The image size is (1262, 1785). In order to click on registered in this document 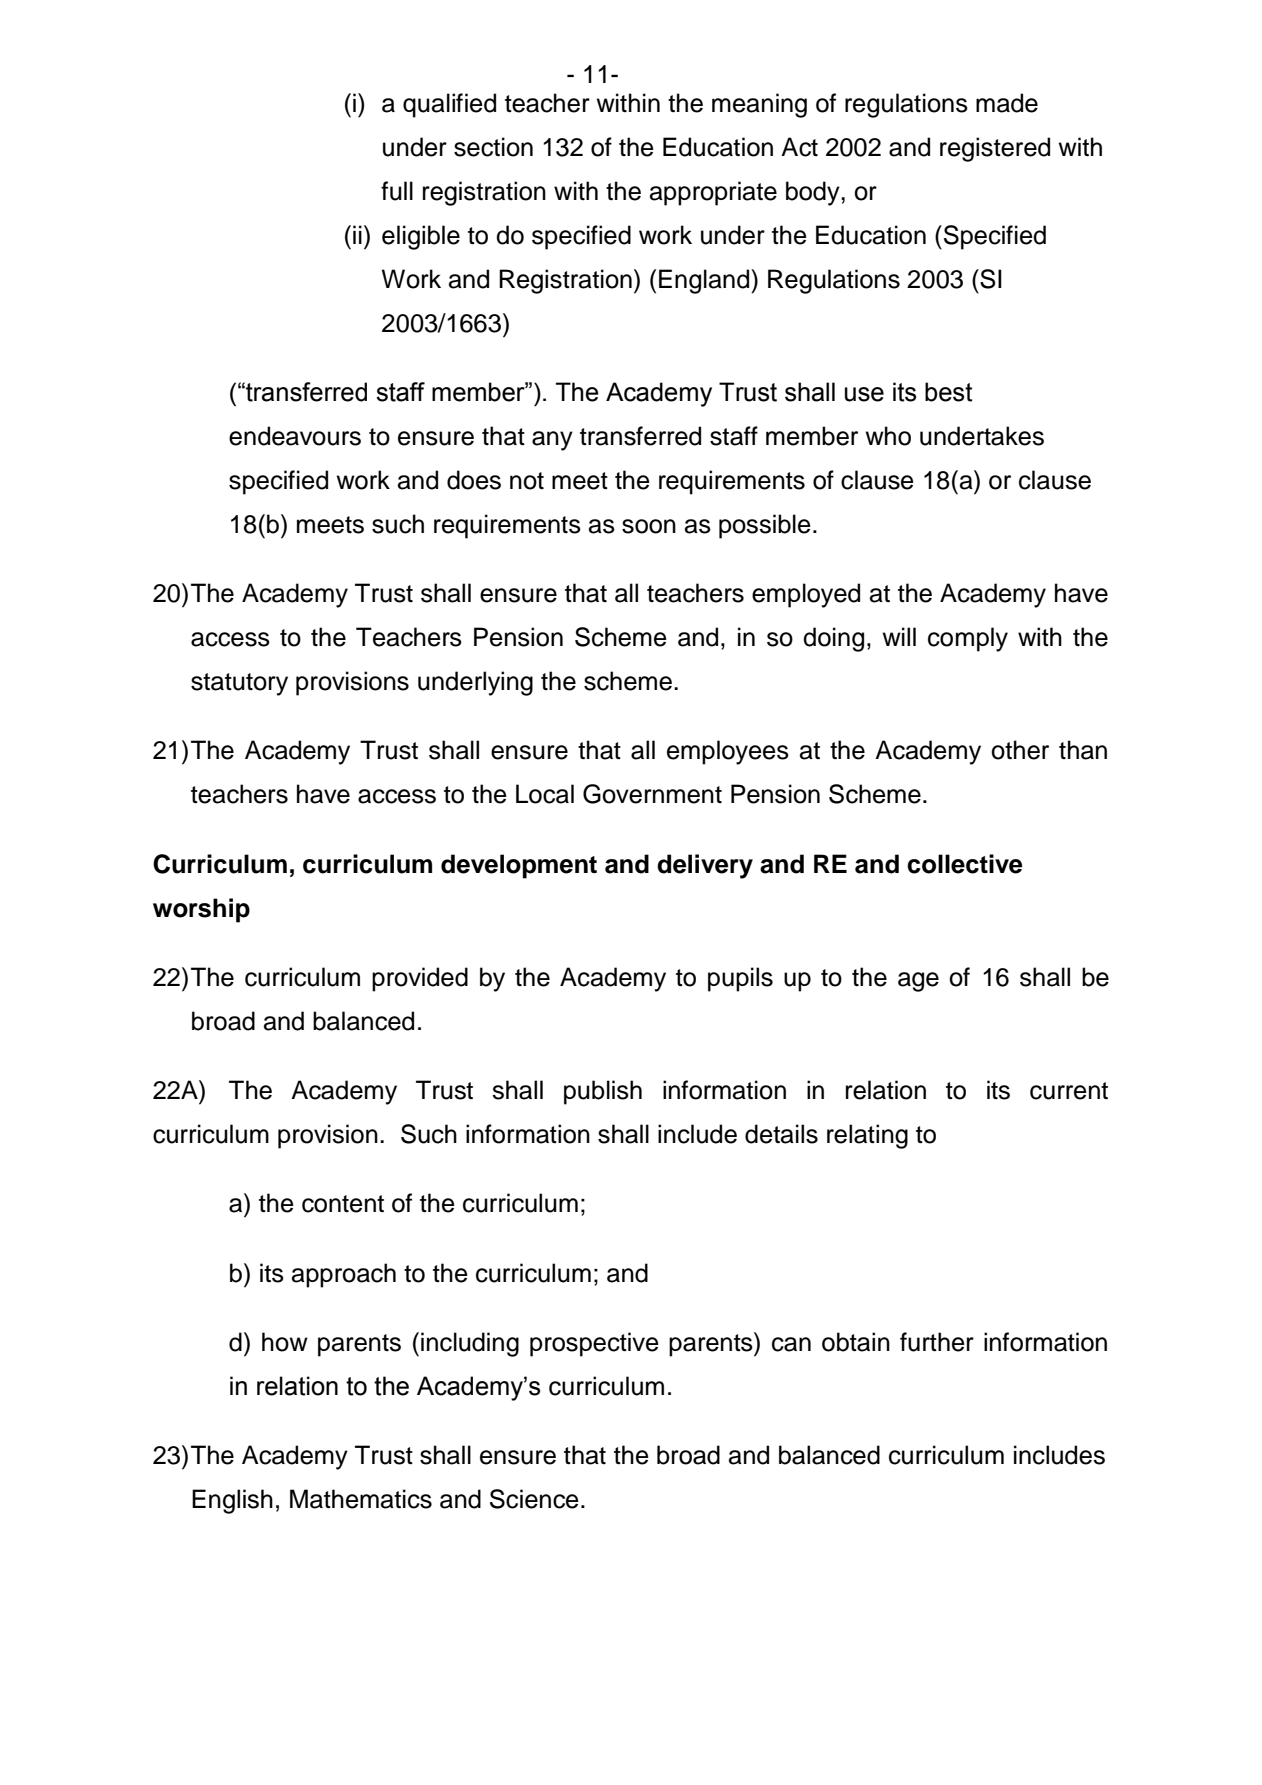, I will do `click(995, 149)`.
